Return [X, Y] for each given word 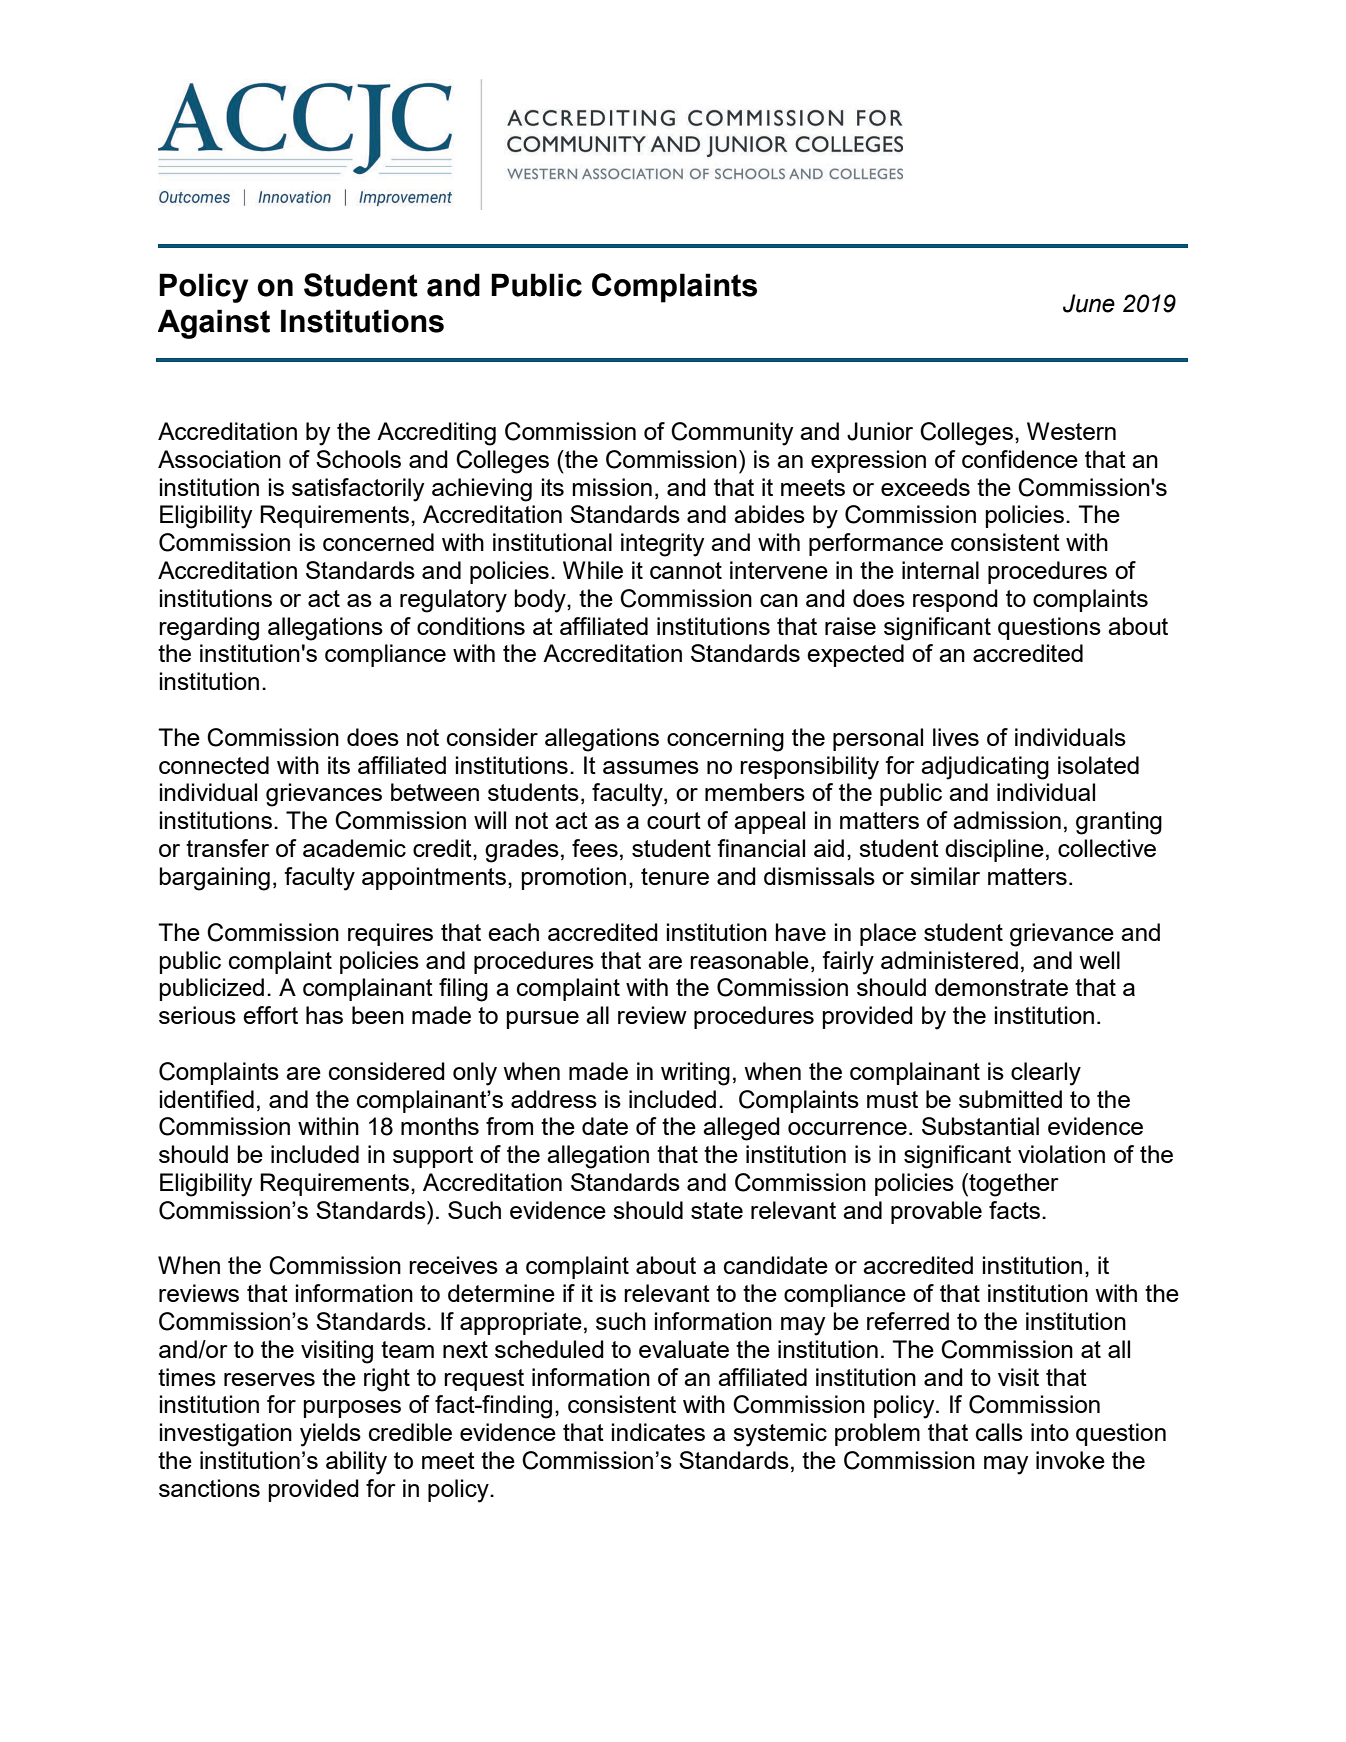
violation [1061, 1154]
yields [330, 1435]
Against [214, 324]
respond [955, 600]
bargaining [214, 879]
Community [732, 434]
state [717, 1210]
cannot [686, 570]
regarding [209, 629]
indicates [658, 1432]
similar [945, 876]
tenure [675, 876]
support [433, 1157]
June [1089, 303]
